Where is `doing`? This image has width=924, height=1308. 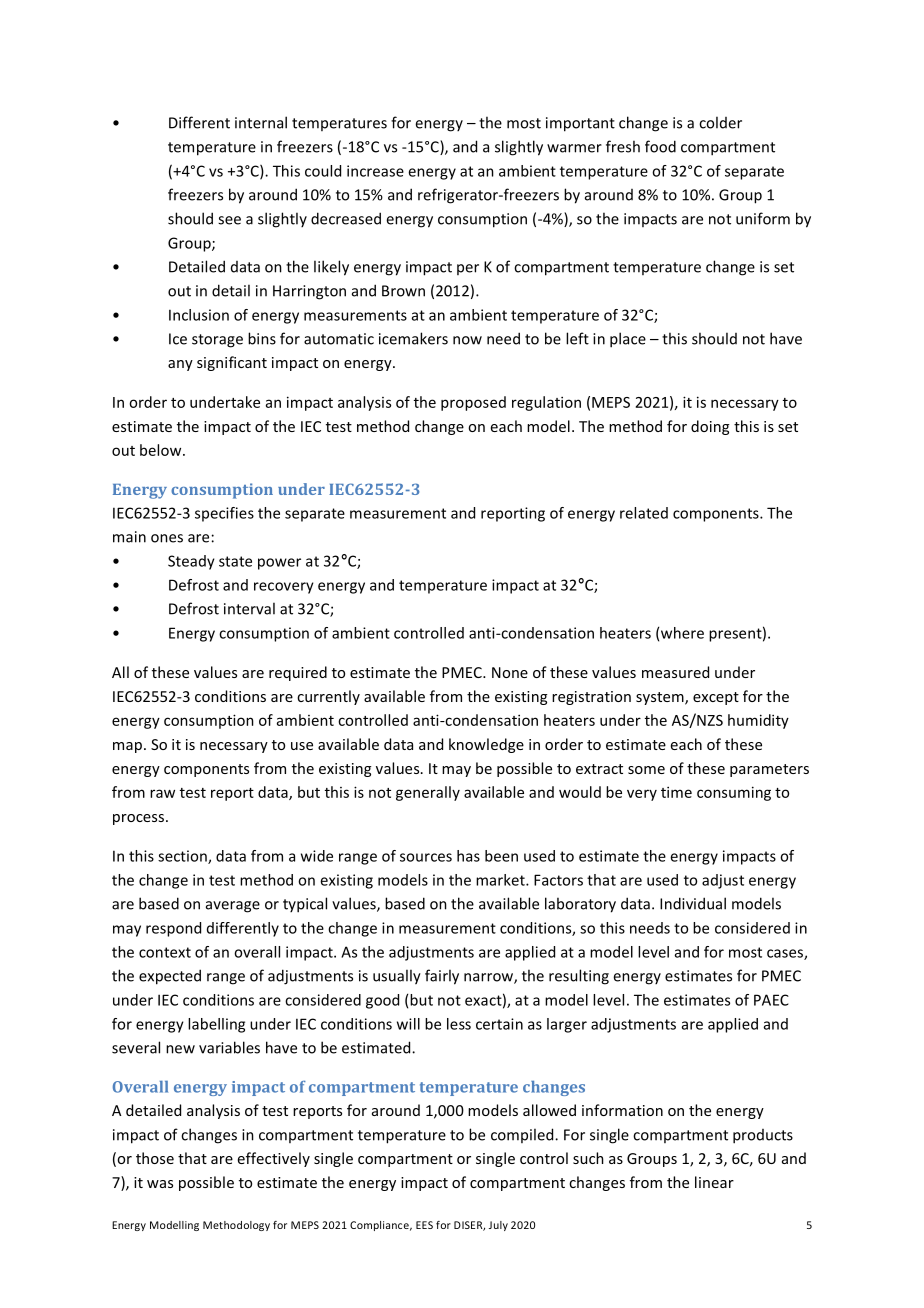
doing is located at coordinates (710, 427).
